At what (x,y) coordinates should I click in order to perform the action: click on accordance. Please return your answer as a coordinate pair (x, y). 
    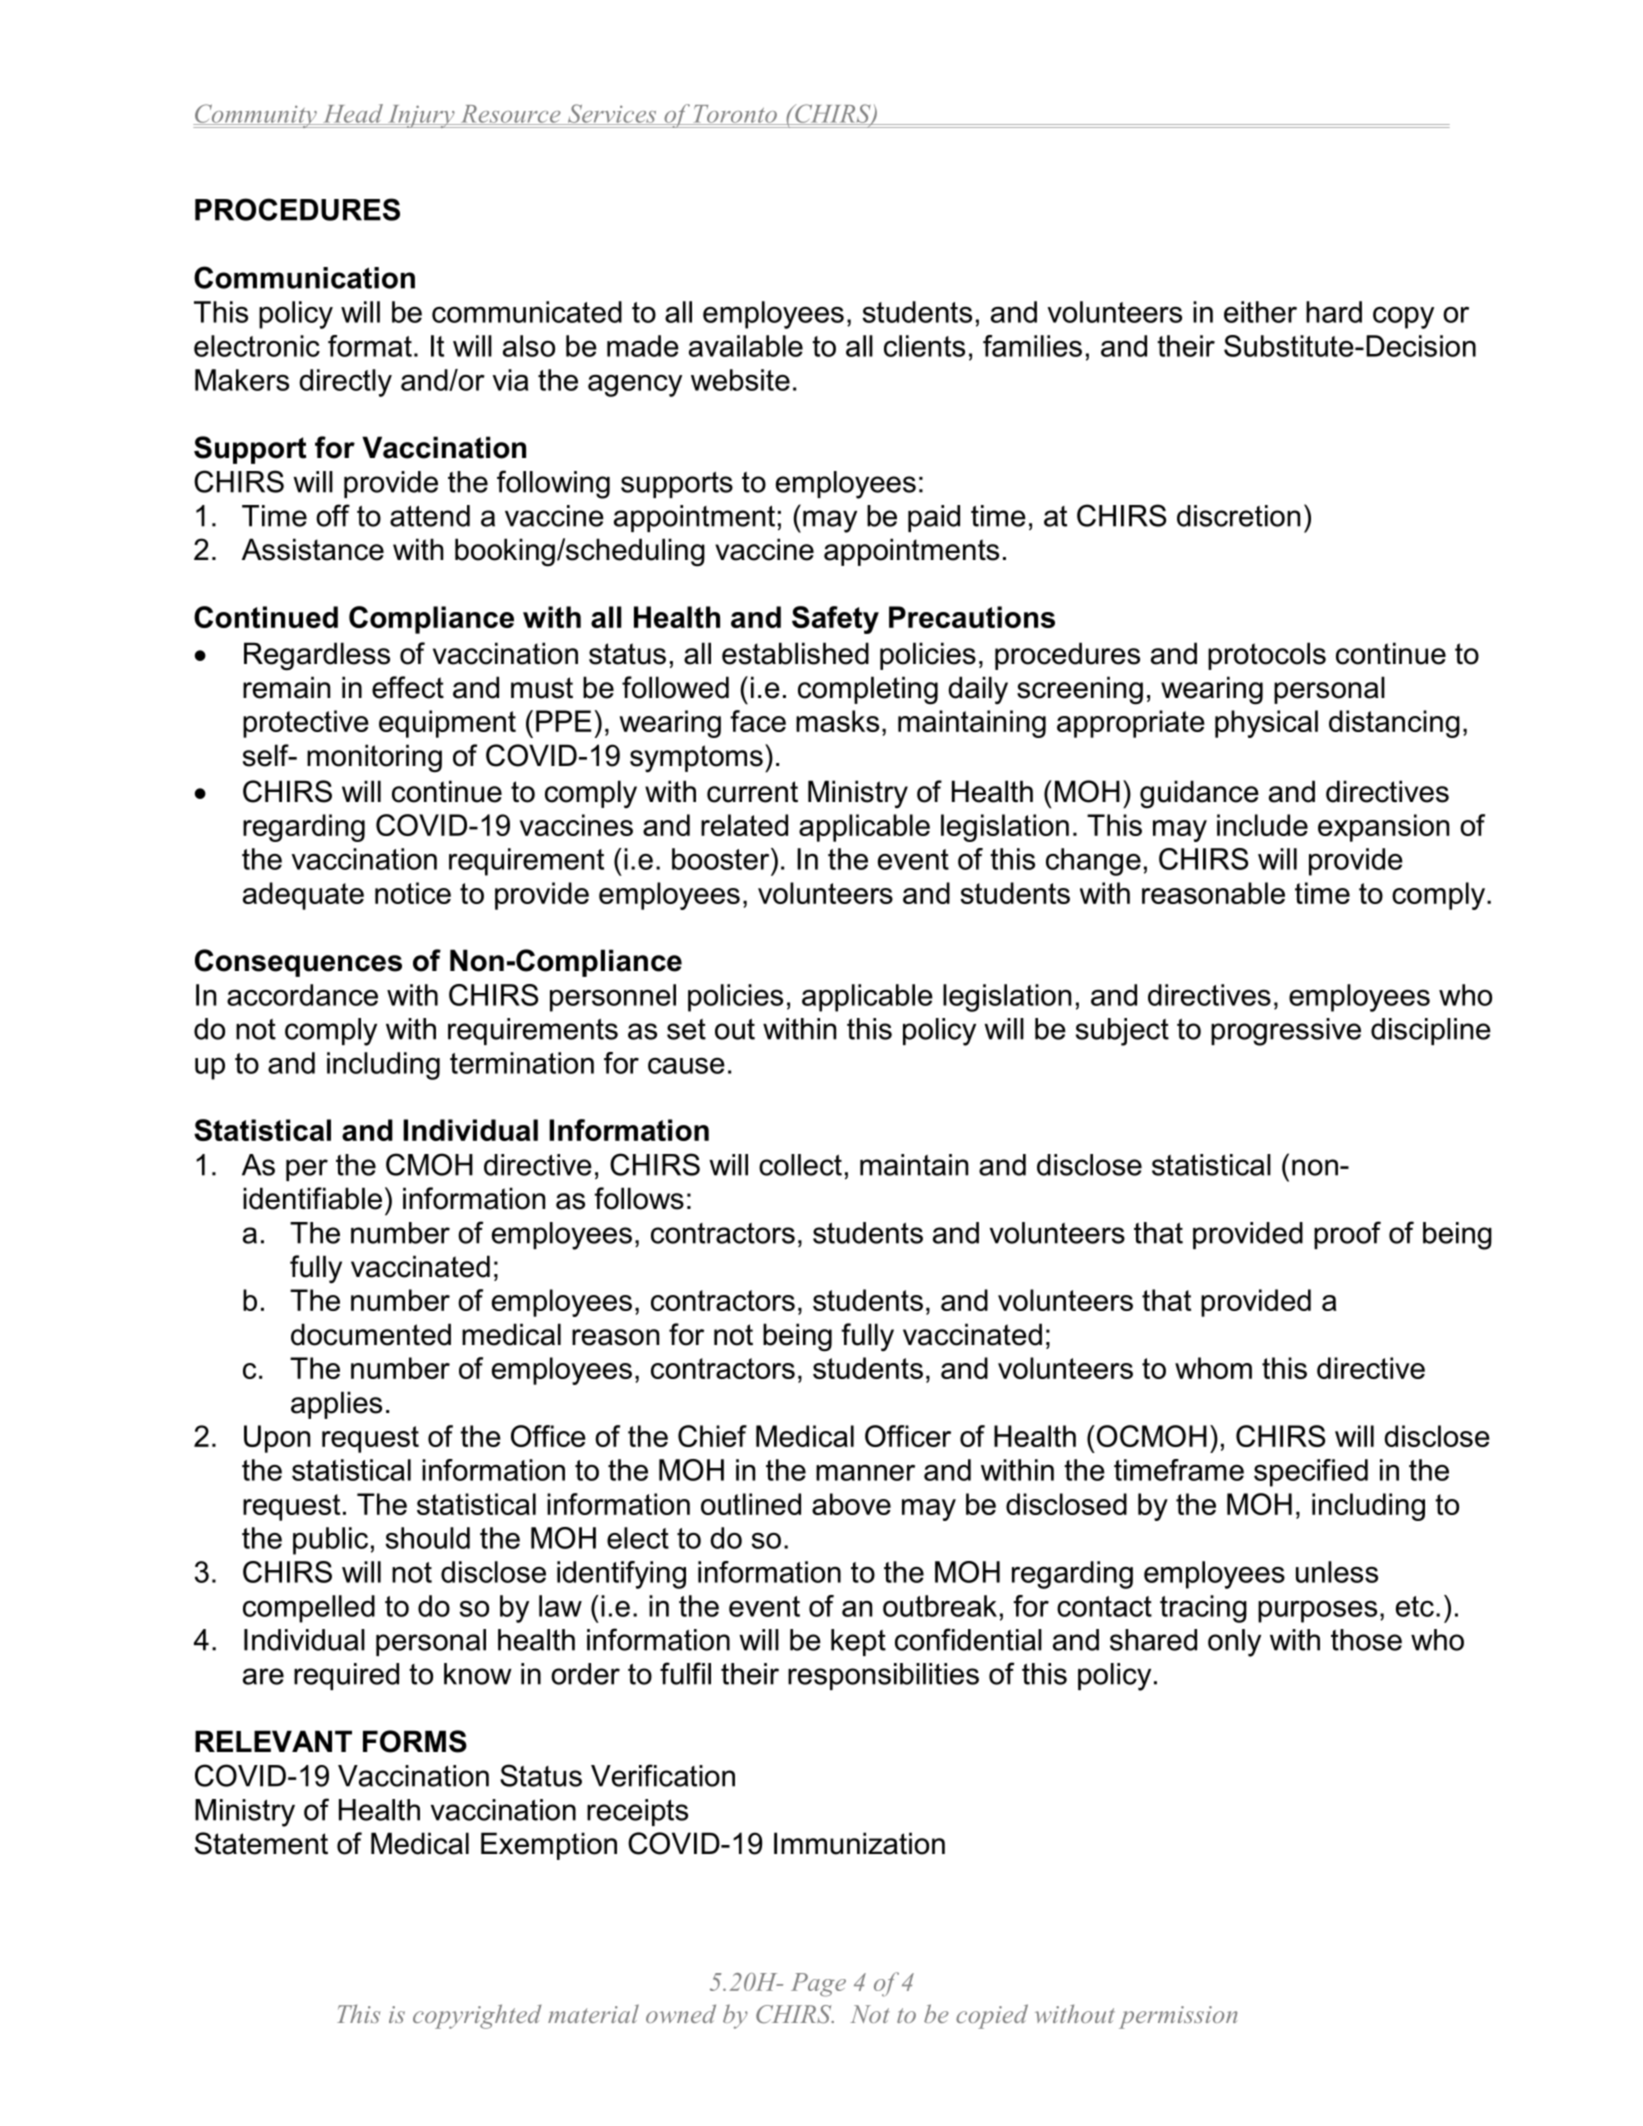
    Looking at the image, I should click on (302, 995).
